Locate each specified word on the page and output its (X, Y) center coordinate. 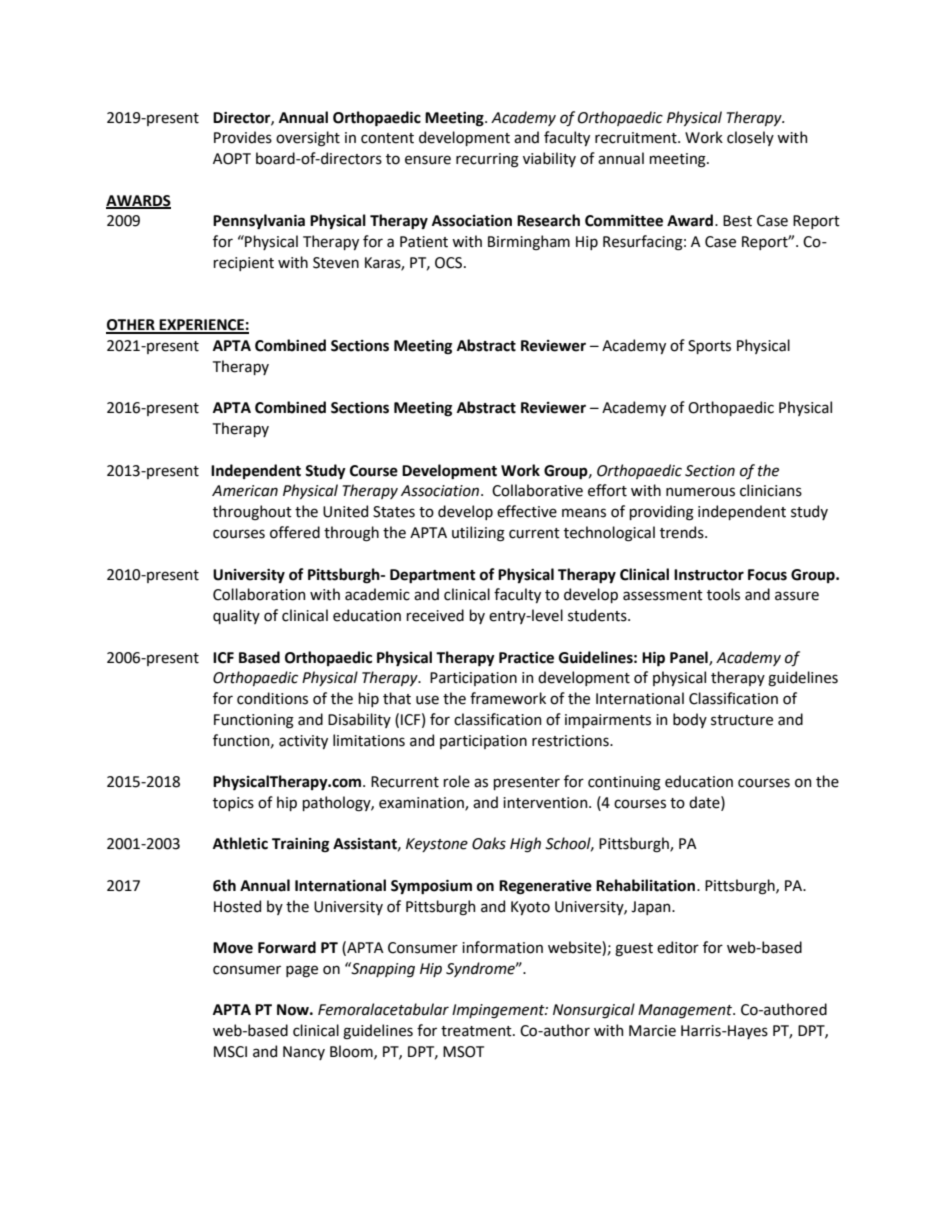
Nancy (304, 1053)
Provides (243, 137)
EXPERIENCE (202, 326)
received (435, 615)
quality (236, 616)
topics (233, 804)
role (456, 781)
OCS (450, 263)
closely (750, 138)
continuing (624, 783)
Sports (709, 347)
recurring (487, 160)
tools (723, 594)
